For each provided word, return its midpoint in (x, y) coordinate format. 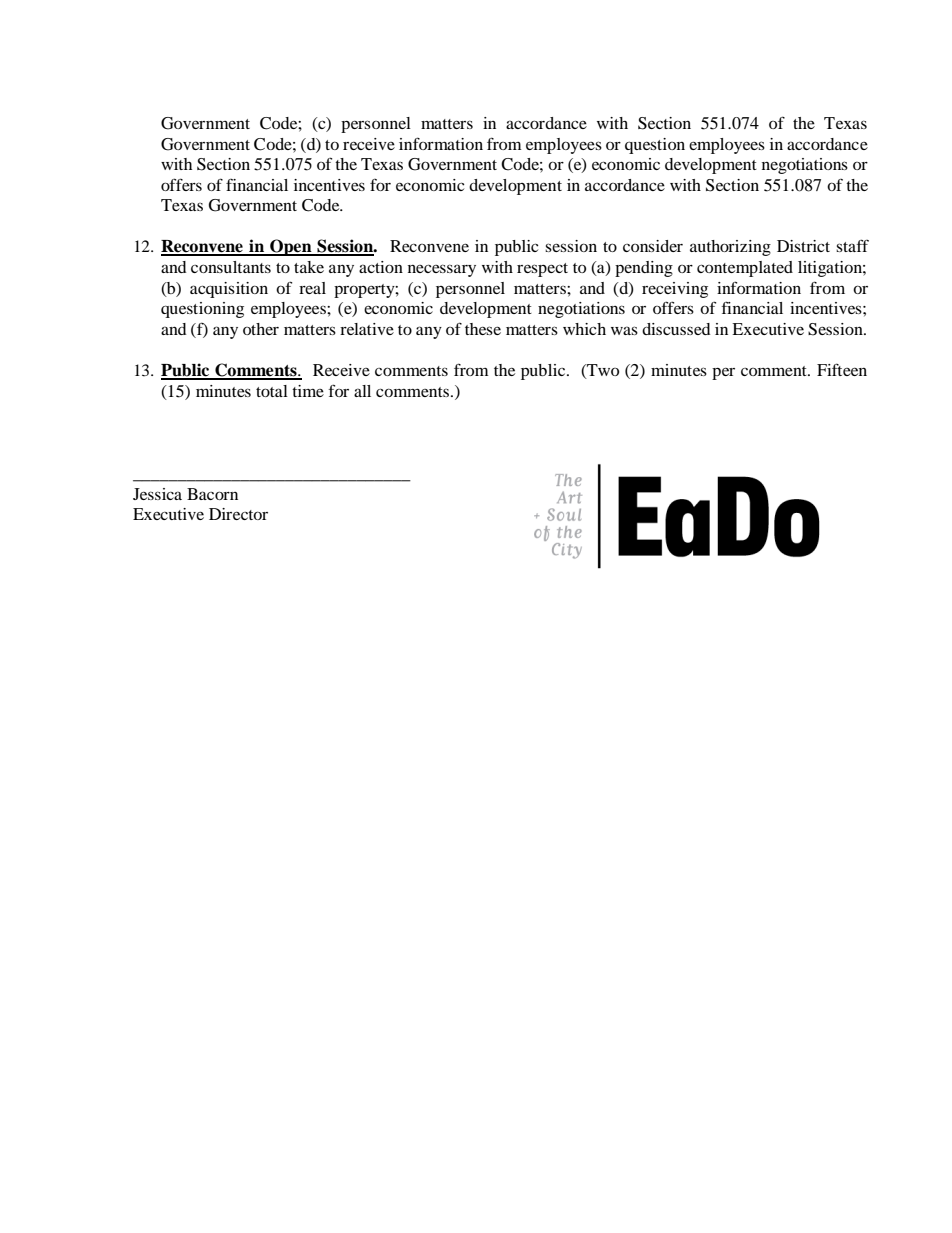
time (308, 391)
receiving (675, 290)
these (483, 329)
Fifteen (842, 369)
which (584, 329)
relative (367, 329)
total (272, 391)
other (261, 329)
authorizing (730, 248)
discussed (676, 329)
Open (291, 247)
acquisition (229, 290)
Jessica (157, 494)
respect (542, 270)
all (362, 391)
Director (238, 514)
